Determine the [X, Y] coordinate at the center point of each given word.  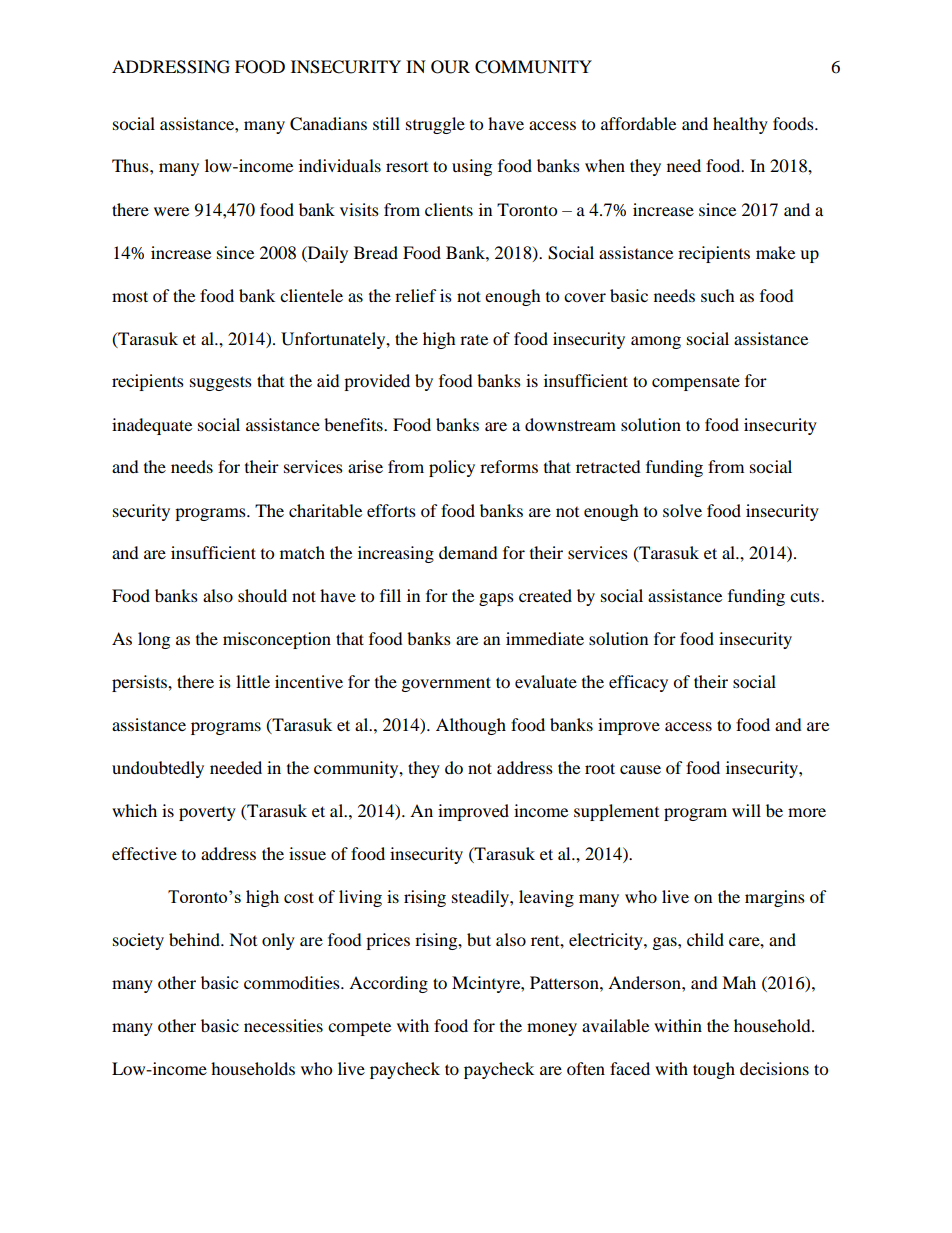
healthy [740, 125]
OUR [450, 67]
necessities [283, 1025]
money [552, 1029]
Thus [131, 165]
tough [714, 1070]
